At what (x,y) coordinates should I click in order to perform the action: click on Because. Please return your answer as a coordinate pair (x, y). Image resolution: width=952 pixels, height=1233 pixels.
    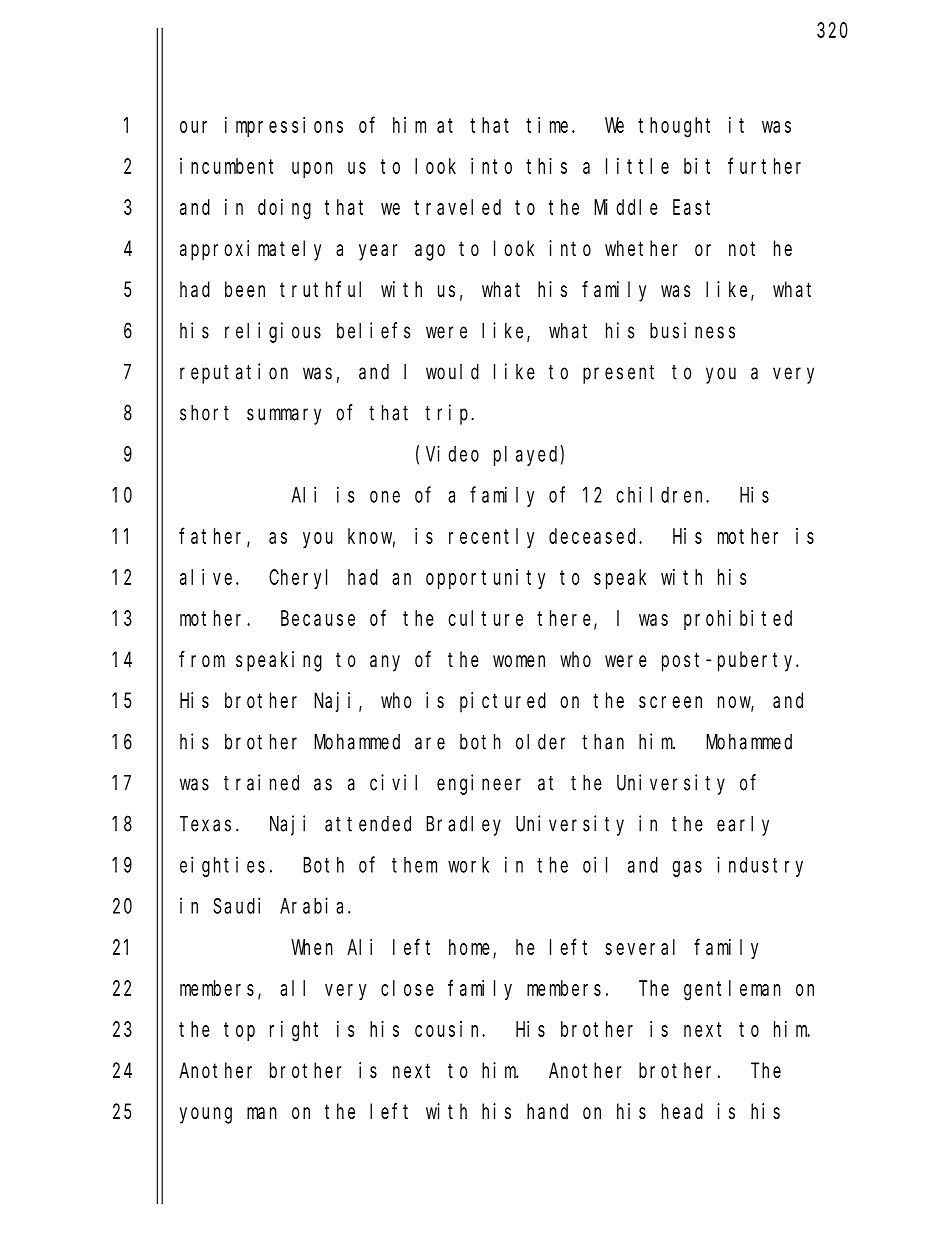
    Looking at the image, I should click on (318, 618).
